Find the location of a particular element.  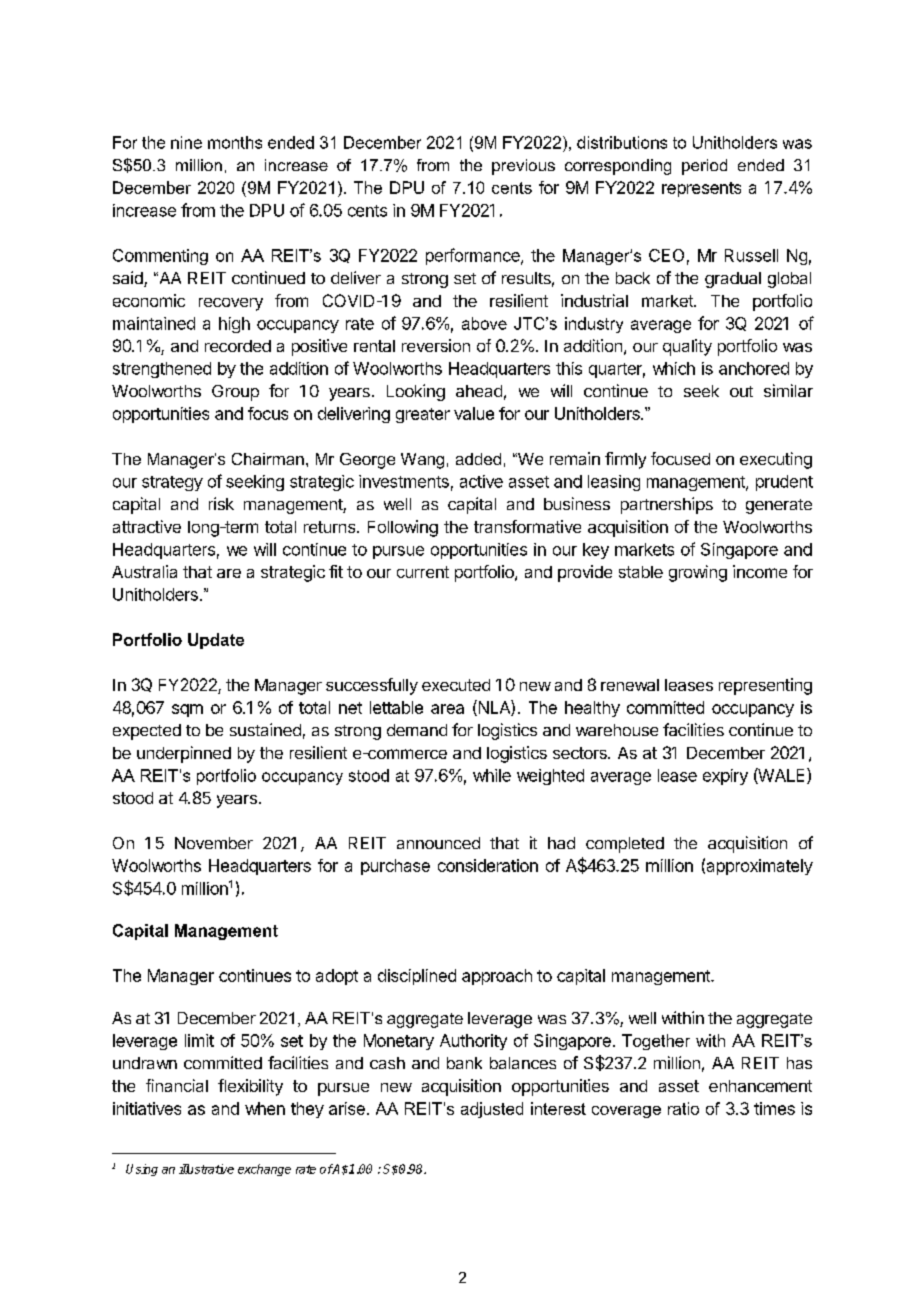

times is located at coordinates (774, 1108).
